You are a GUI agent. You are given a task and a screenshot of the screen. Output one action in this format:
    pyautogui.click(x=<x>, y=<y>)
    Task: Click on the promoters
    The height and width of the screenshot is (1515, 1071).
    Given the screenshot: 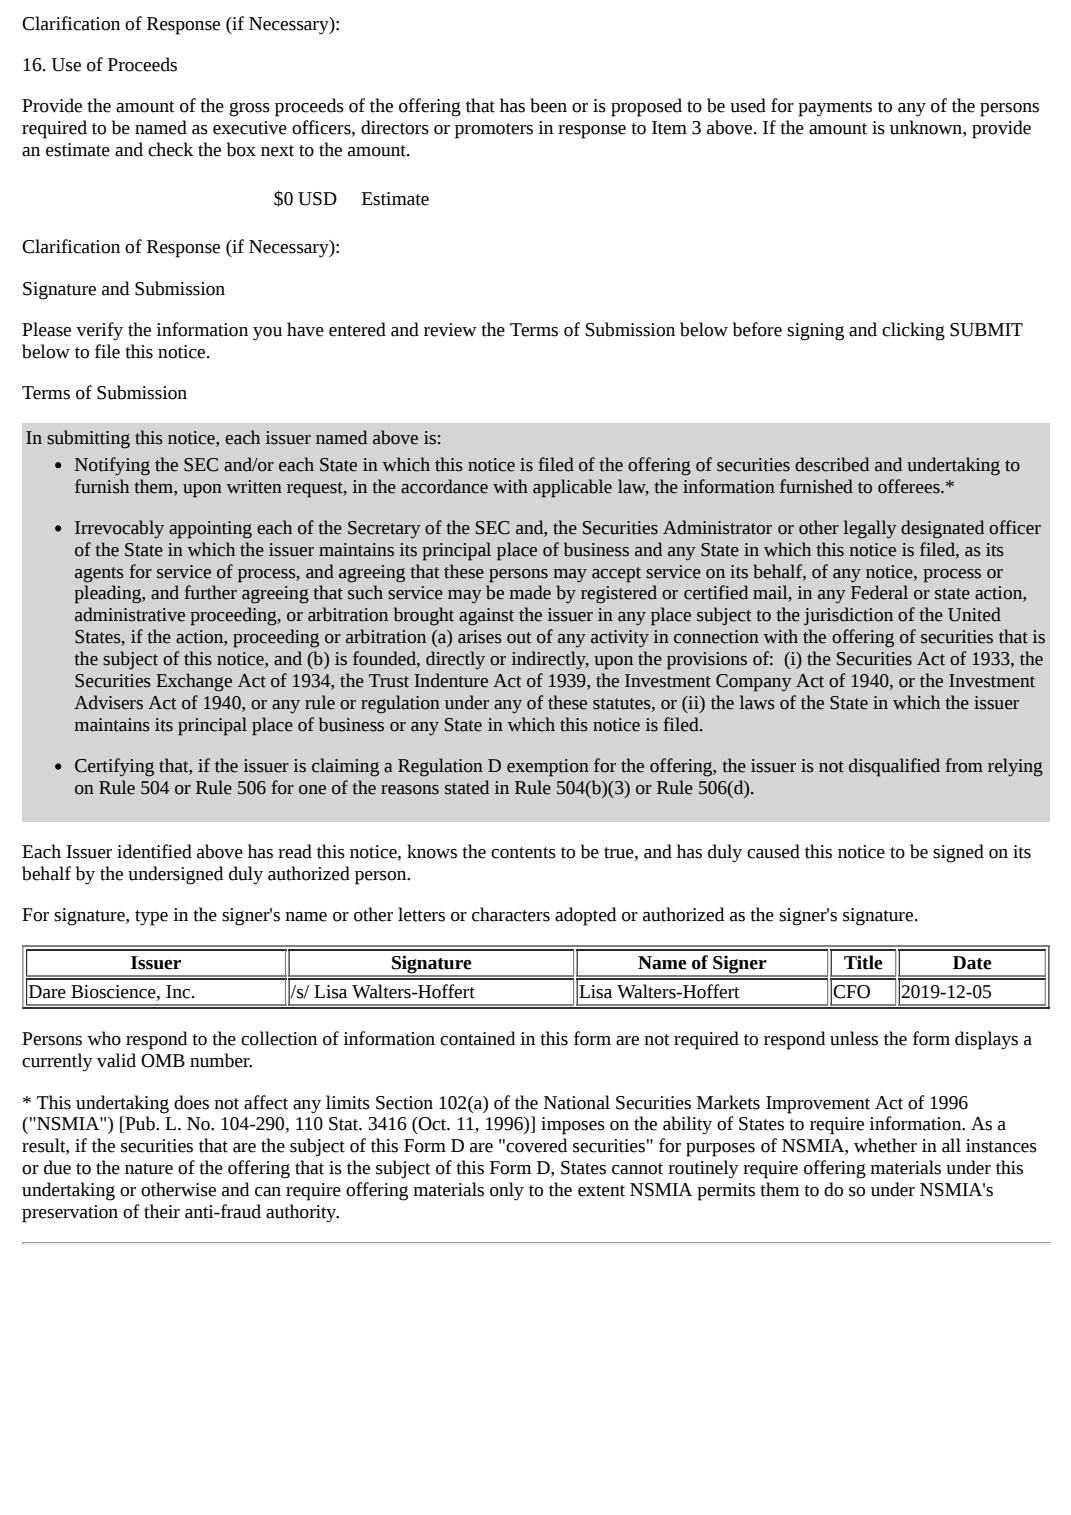 What is the action you would take?
    pyautogui.click(x=494, y=131)
